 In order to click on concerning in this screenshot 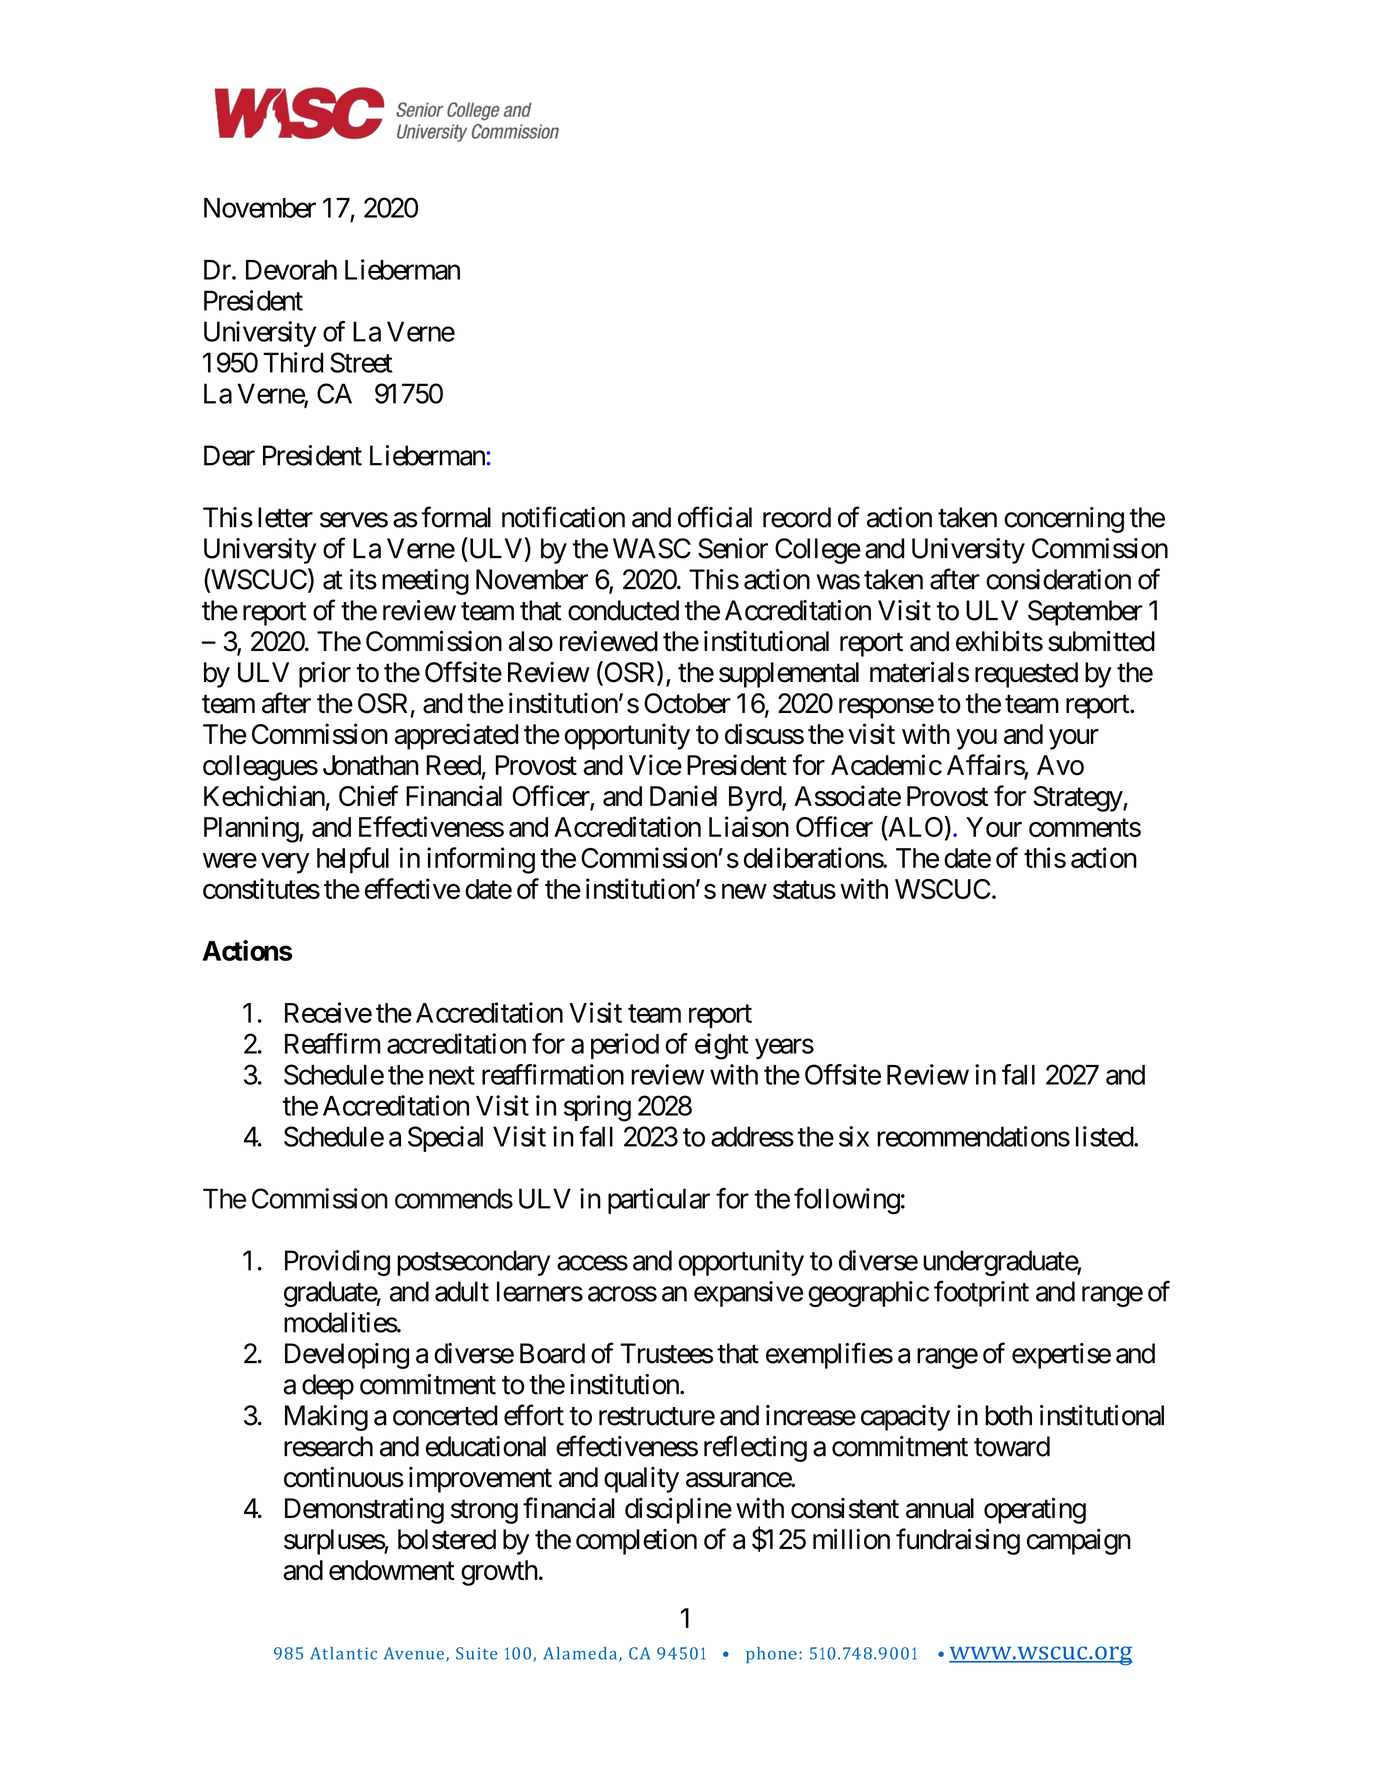, I will do `click(1064, 520)`.
